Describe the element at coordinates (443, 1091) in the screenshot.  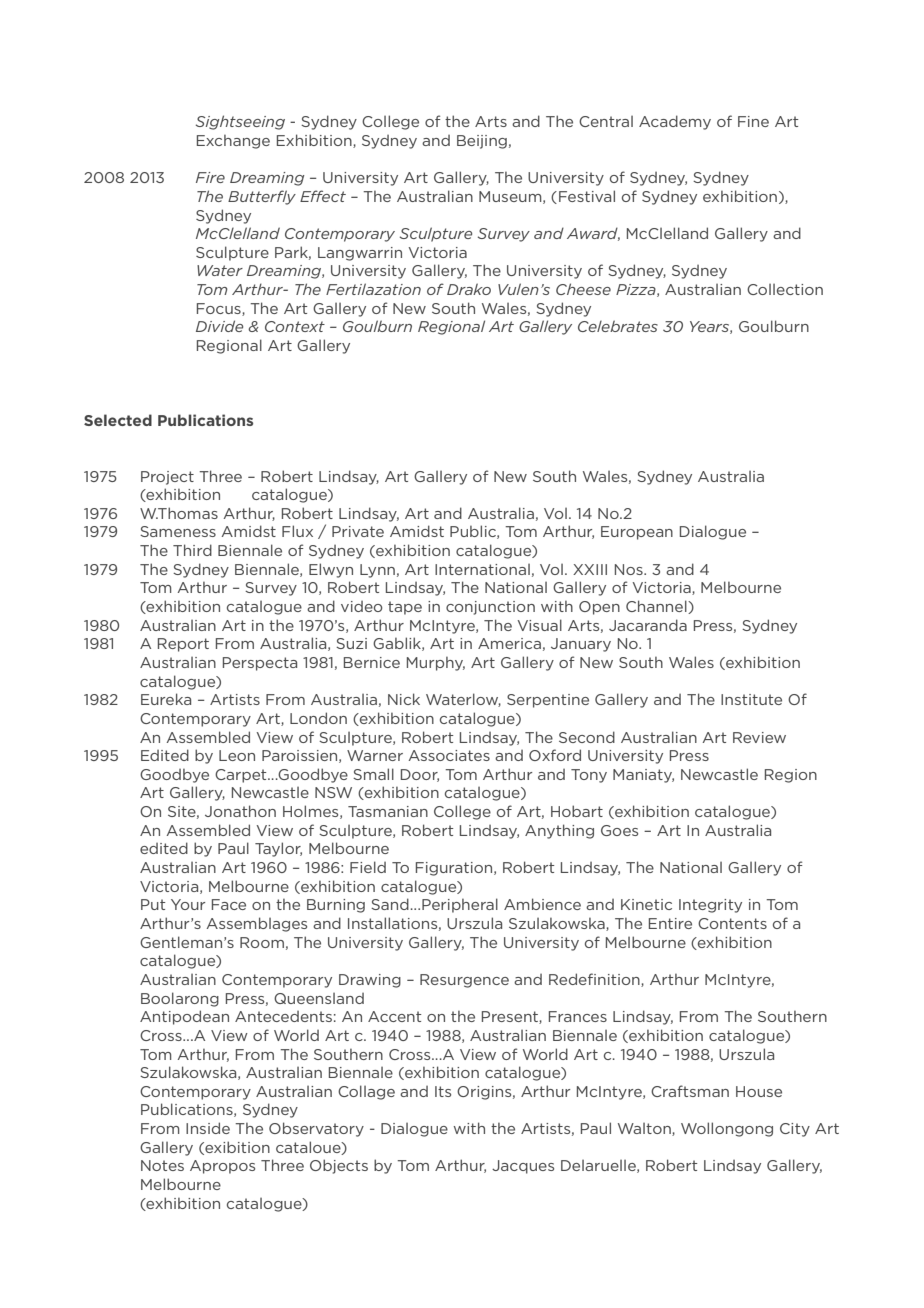
I see `Its` at that location.
